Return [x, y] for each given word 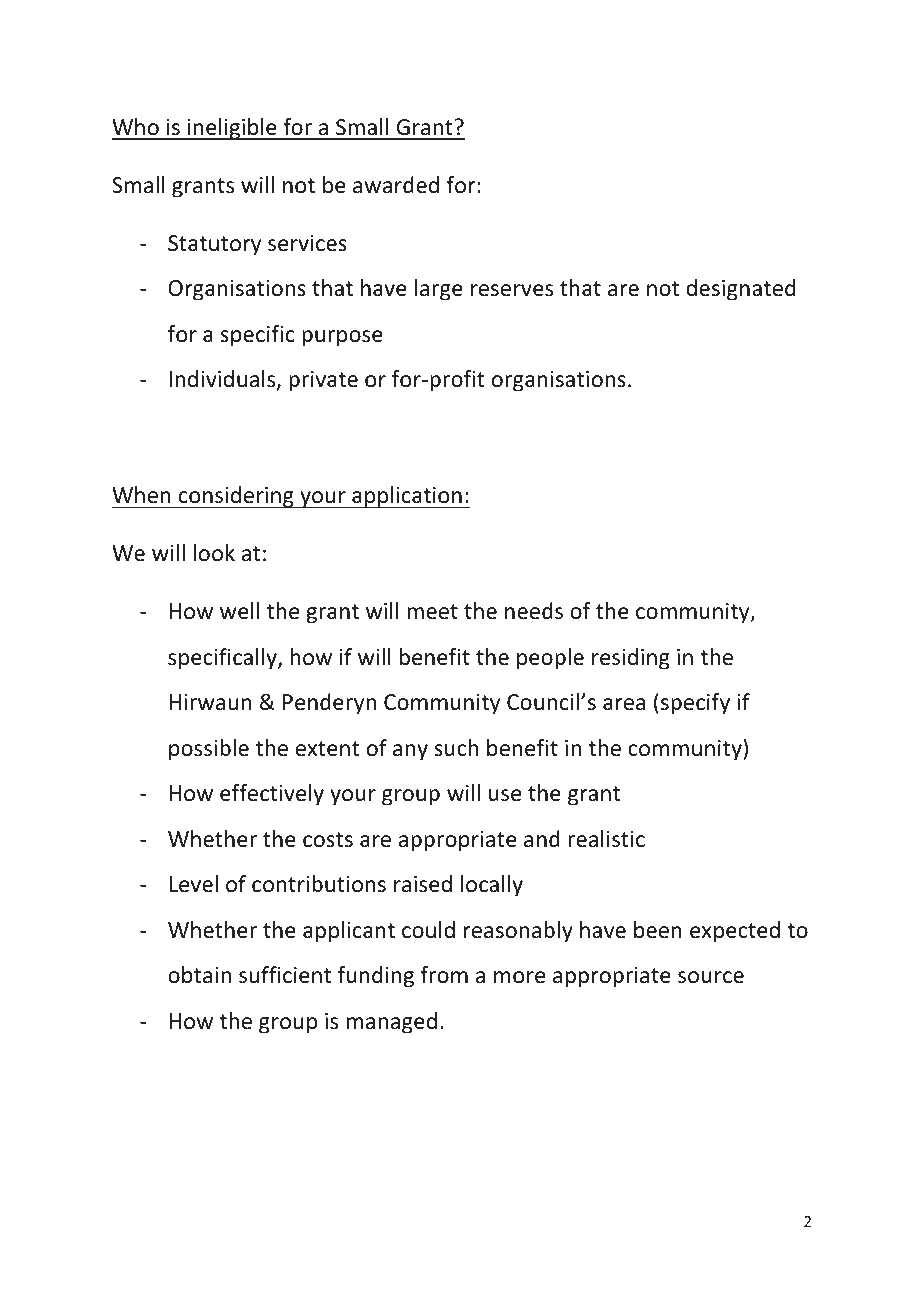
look [214, 553]
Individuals [223, 380]
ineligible [232, 129]
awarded [396, 185]
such [456, 748]
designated [740, 290]
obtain [199, 975]
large [439, 290]
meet [432, 612]
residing [631, 659]
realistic [606, 839]
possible [209, 750]
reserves [512, 290]
